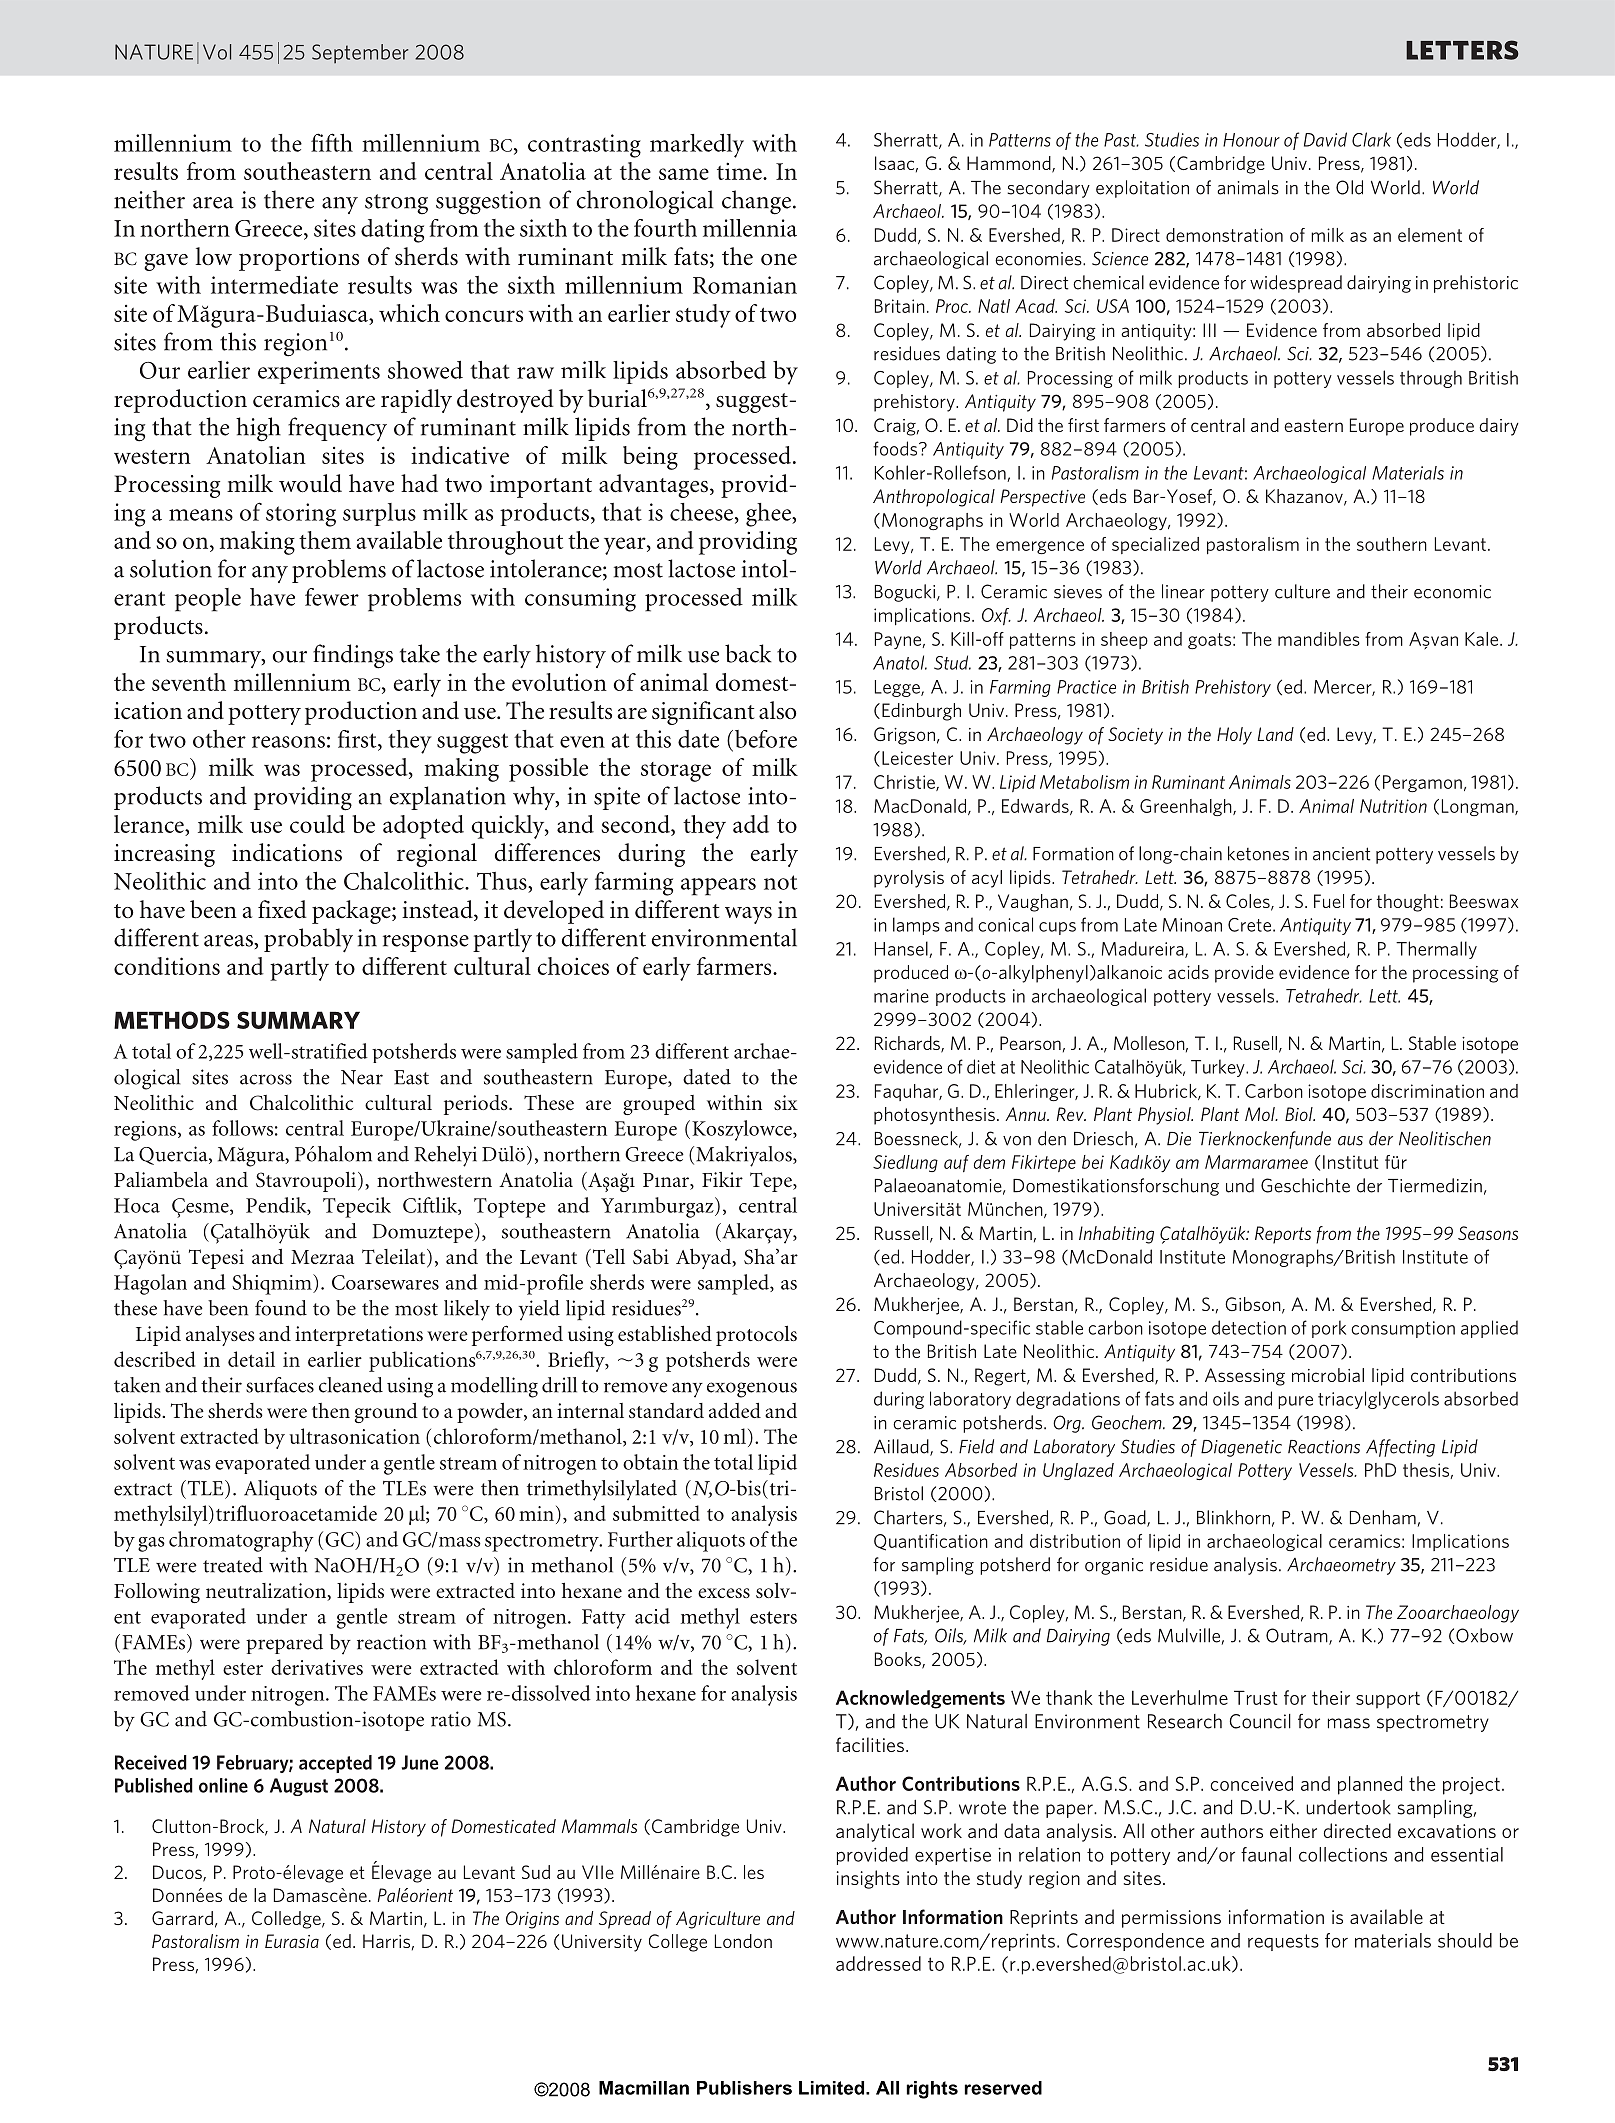  What do you see at coordinates (740, 171) in the screenshot?
I see `time` at bounding box center [740, 171].
